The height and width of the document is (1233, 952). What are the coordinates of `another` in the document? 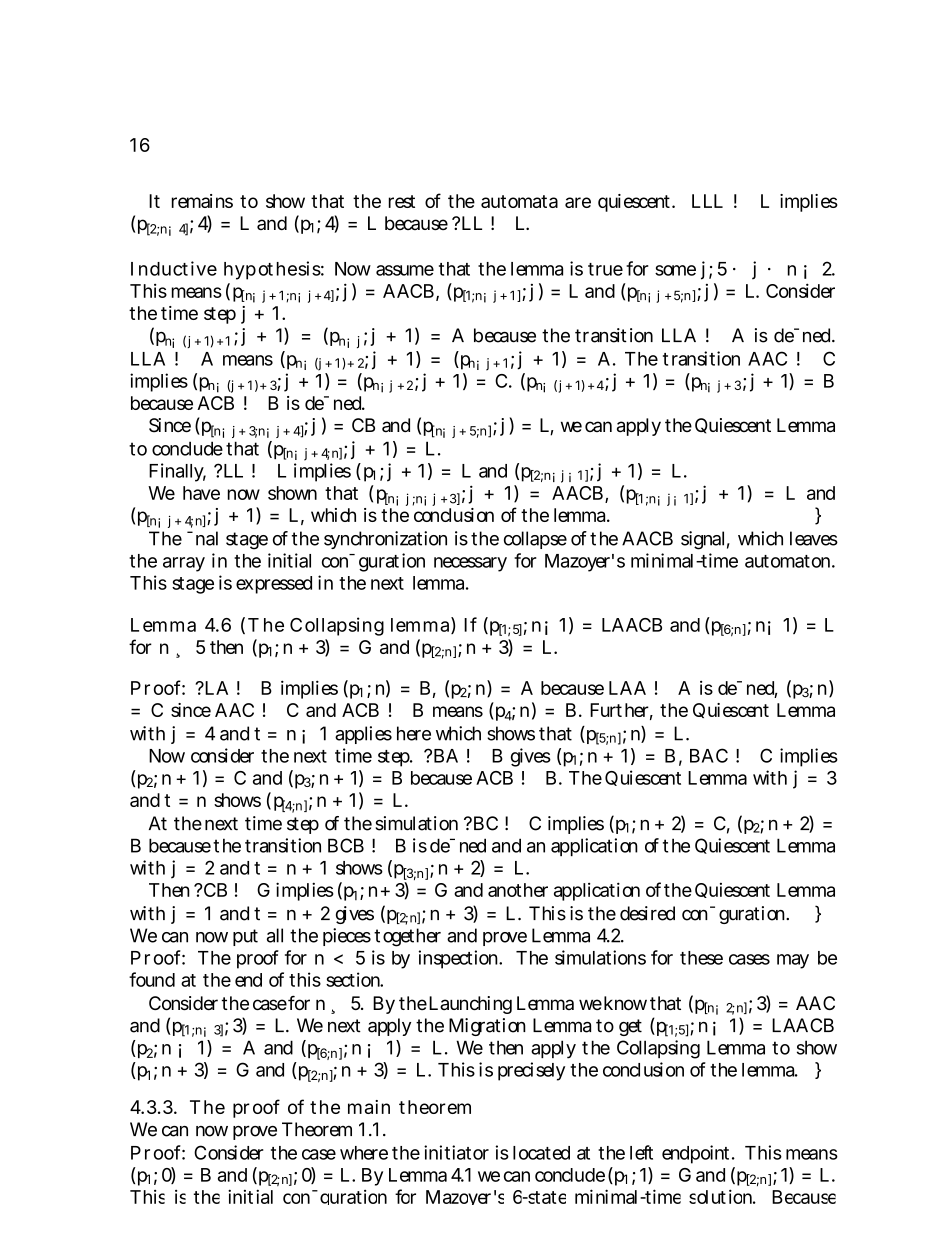 It's located at (518, 890).
